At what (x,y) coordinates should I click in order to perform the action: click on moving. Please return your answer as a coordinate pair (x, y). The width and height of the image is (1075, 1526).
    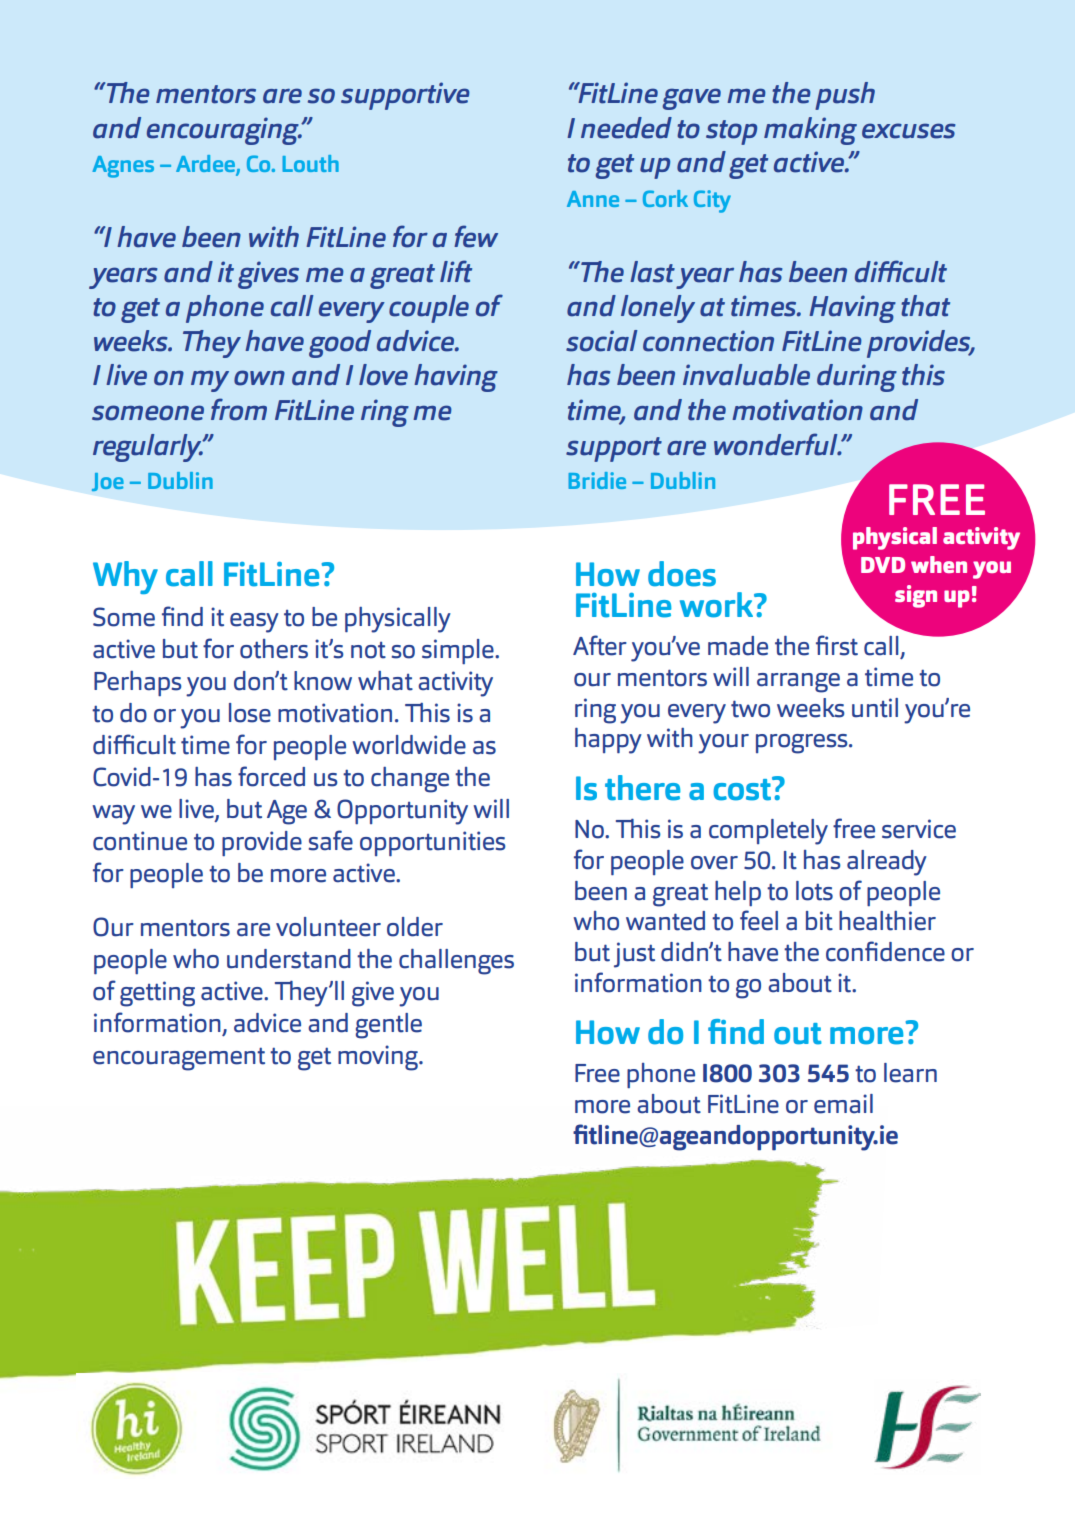
    Looking at the image, I should click on (379, 1058).
